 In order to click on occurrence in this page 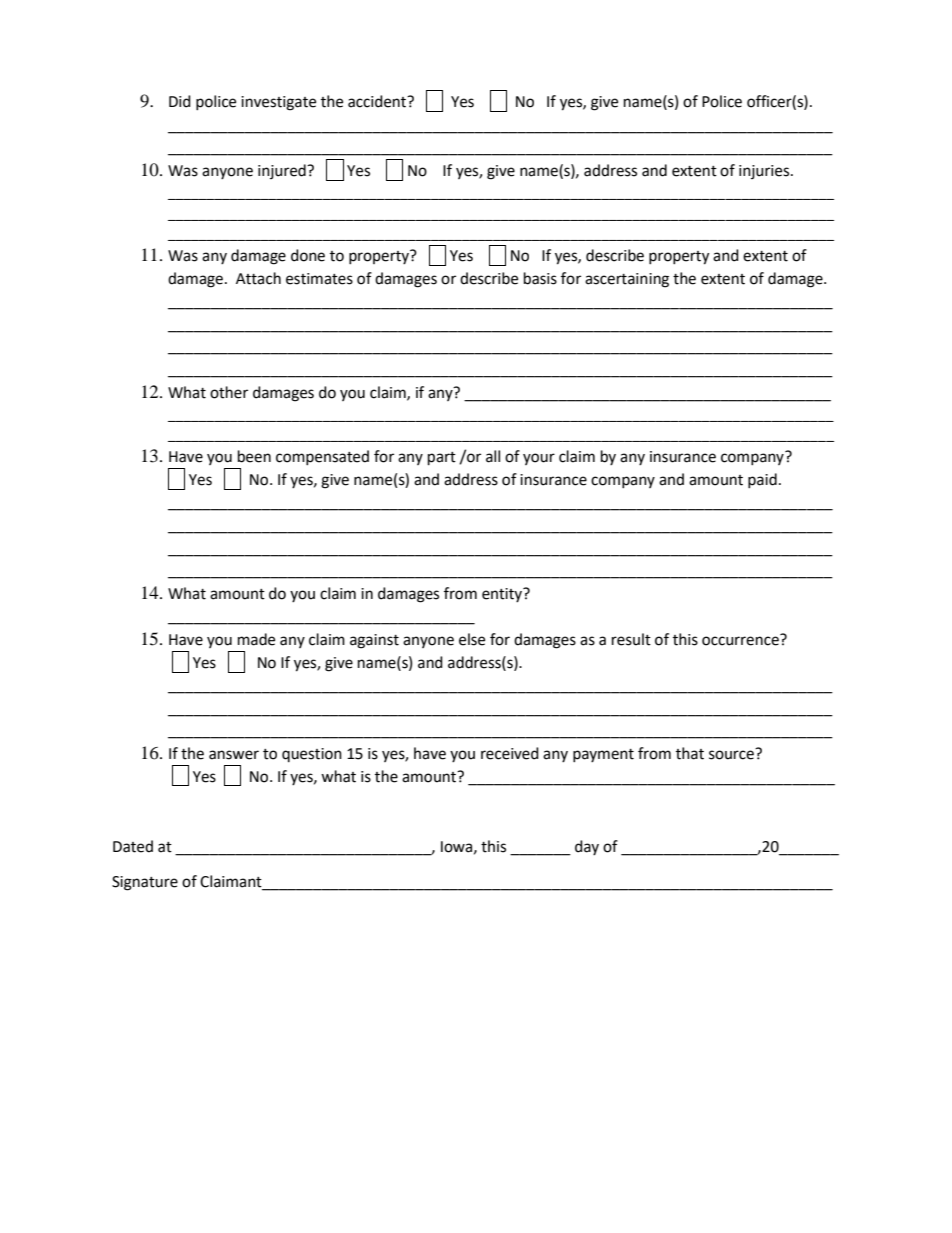, I will do `click(740, 641)`.
